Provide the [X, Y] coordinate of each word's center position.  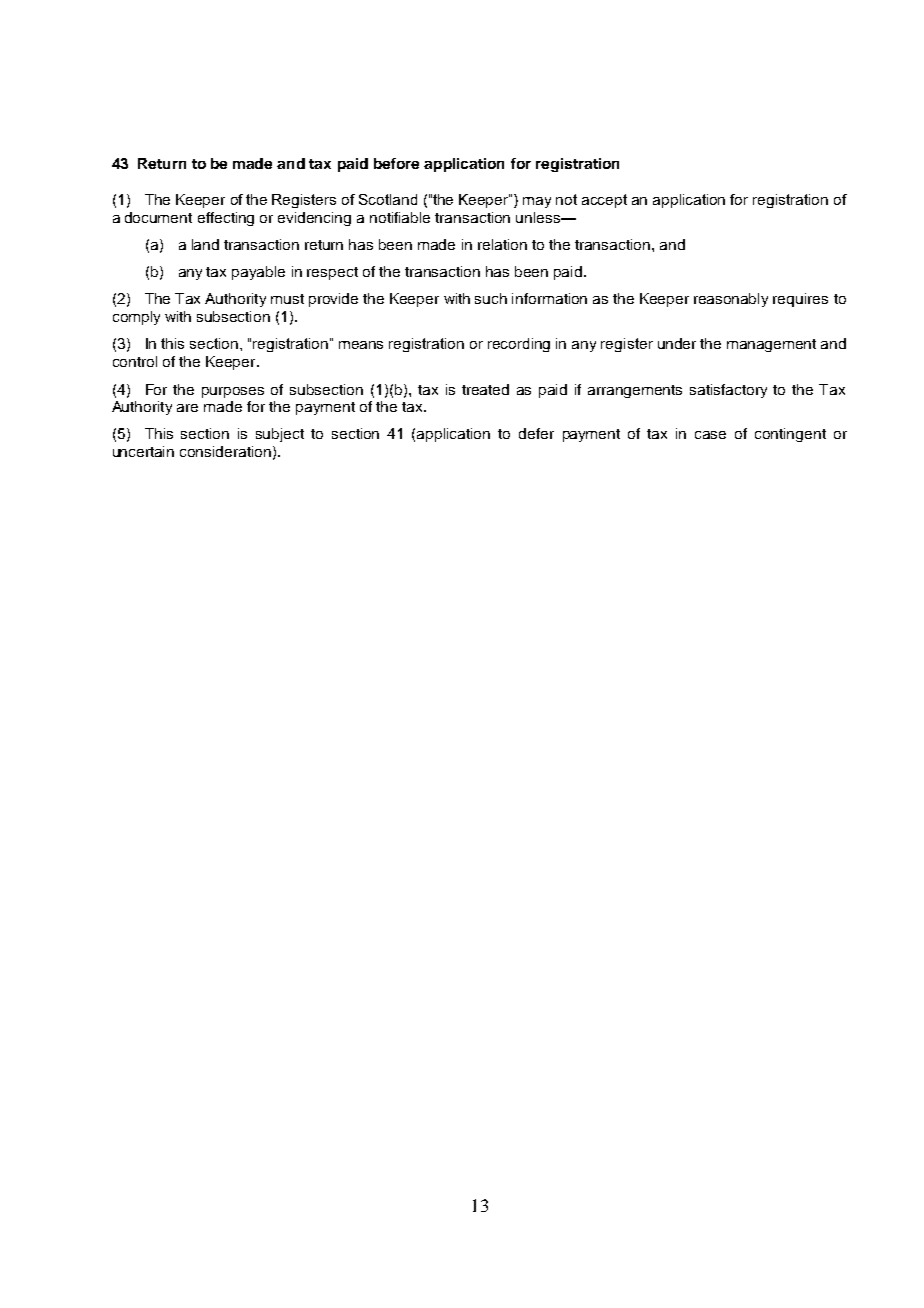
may [537, 202]
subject [280, 435]
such [491, 298]
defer [536, 433]
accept [604, 201]
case [710, 435]
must [287, 299]
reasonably [731, 300]
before [396, 163]
